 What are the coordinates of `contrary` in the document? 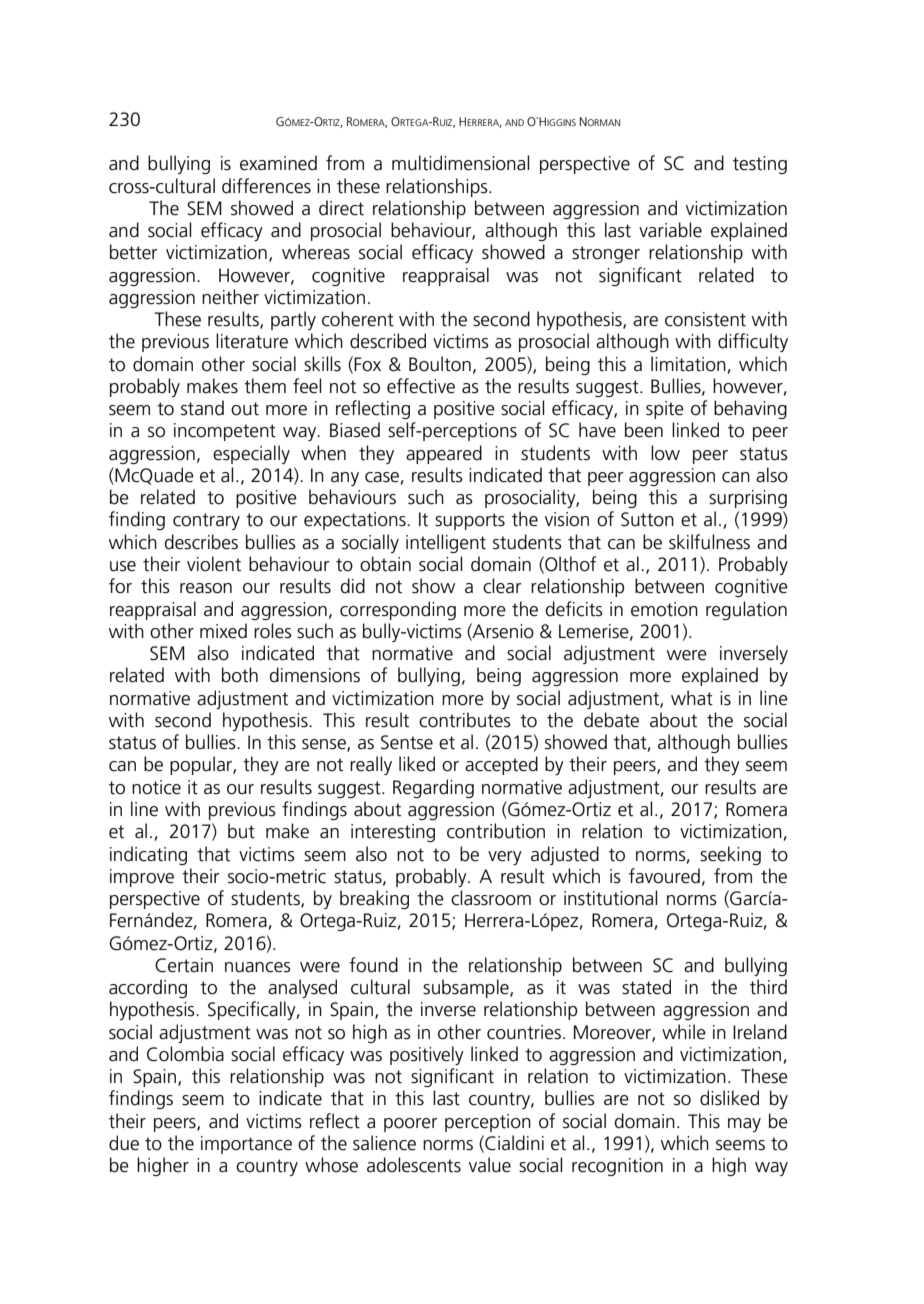 It's located at (206, 521).
